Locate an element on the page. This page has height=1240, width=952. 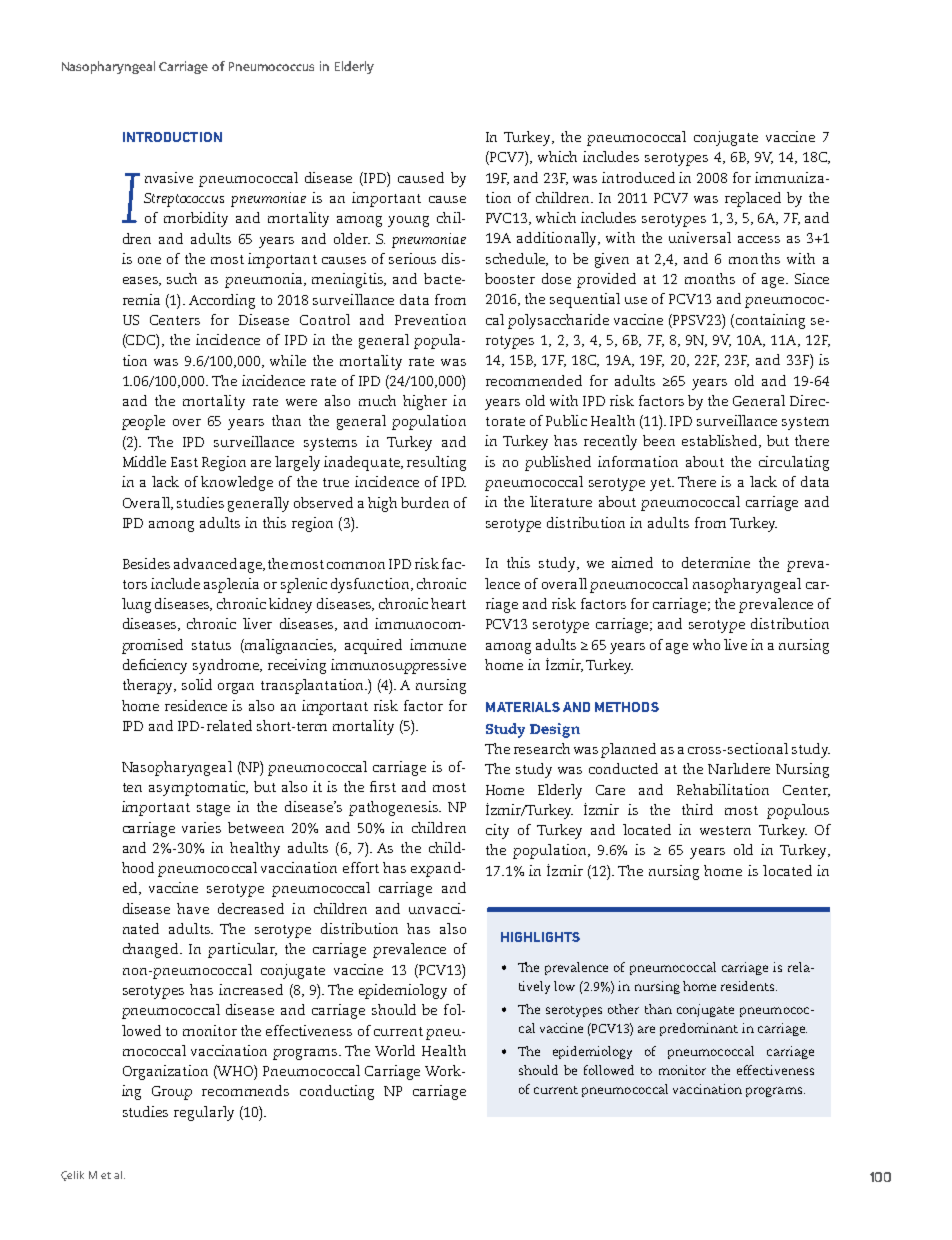
city is located at coordinates (497, 831).
